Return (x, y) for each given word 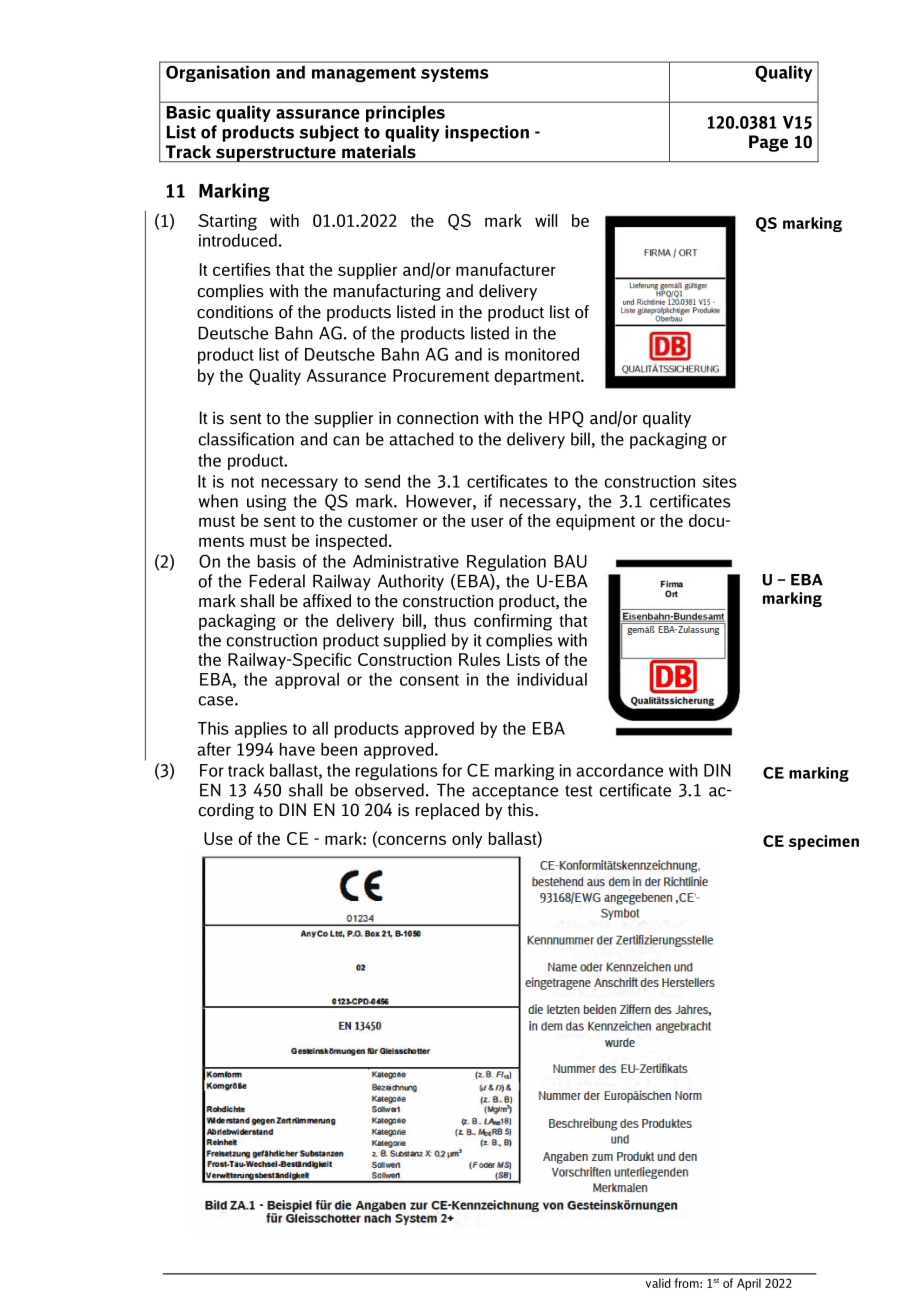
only (467, 840)
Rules (479, 659)
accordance (619, 770)
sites (720, 481)
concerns (411, 841)
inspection (487, 133)
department (538, 377)
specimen (824, 842)
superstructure (276, 154)
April (749, 1284)
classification (246, 439)
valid (658, 1283)
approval (307, 680)
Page (768, 143)
